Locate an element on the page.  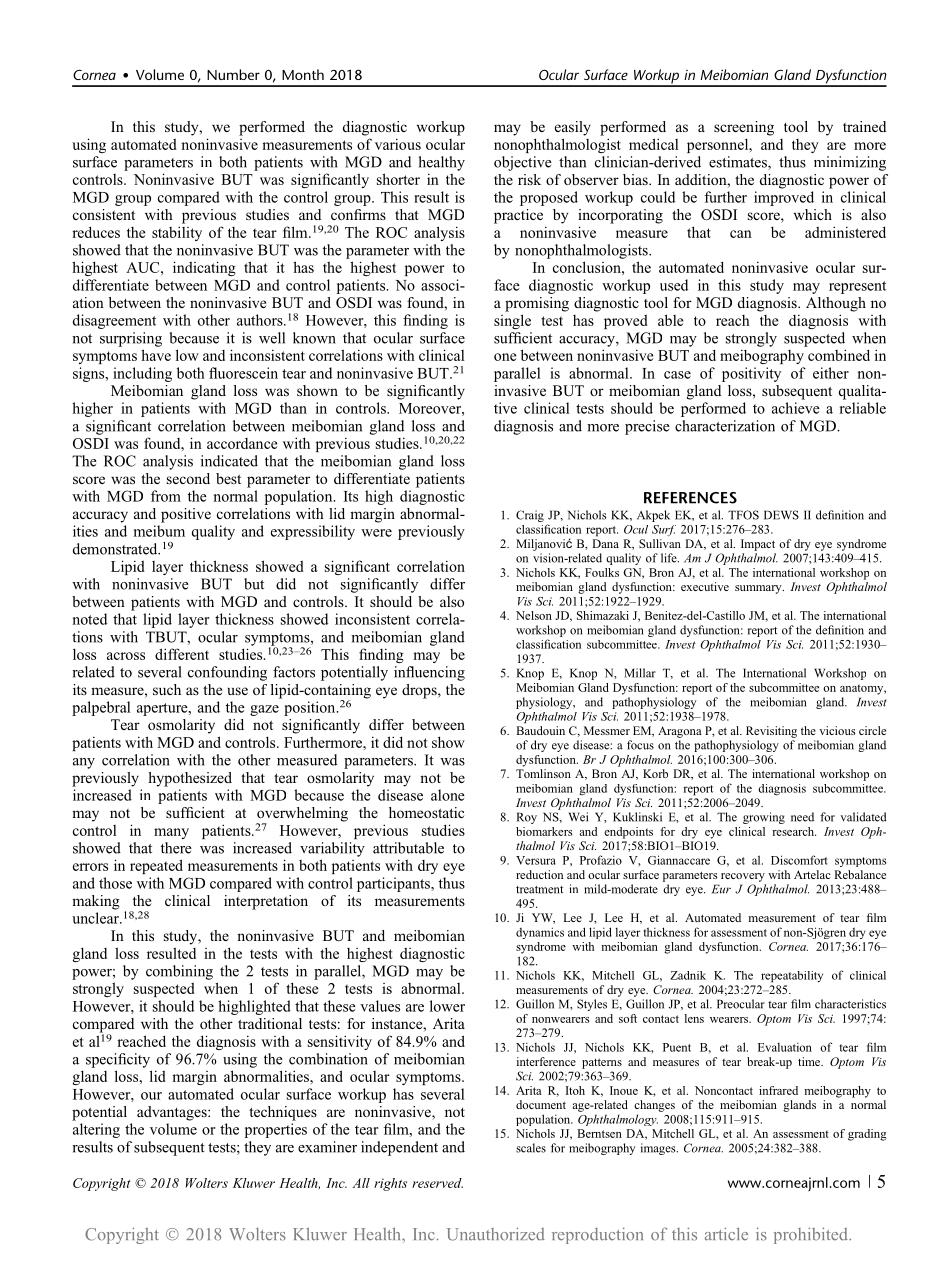
Number is located at coordinates (233, 74).
